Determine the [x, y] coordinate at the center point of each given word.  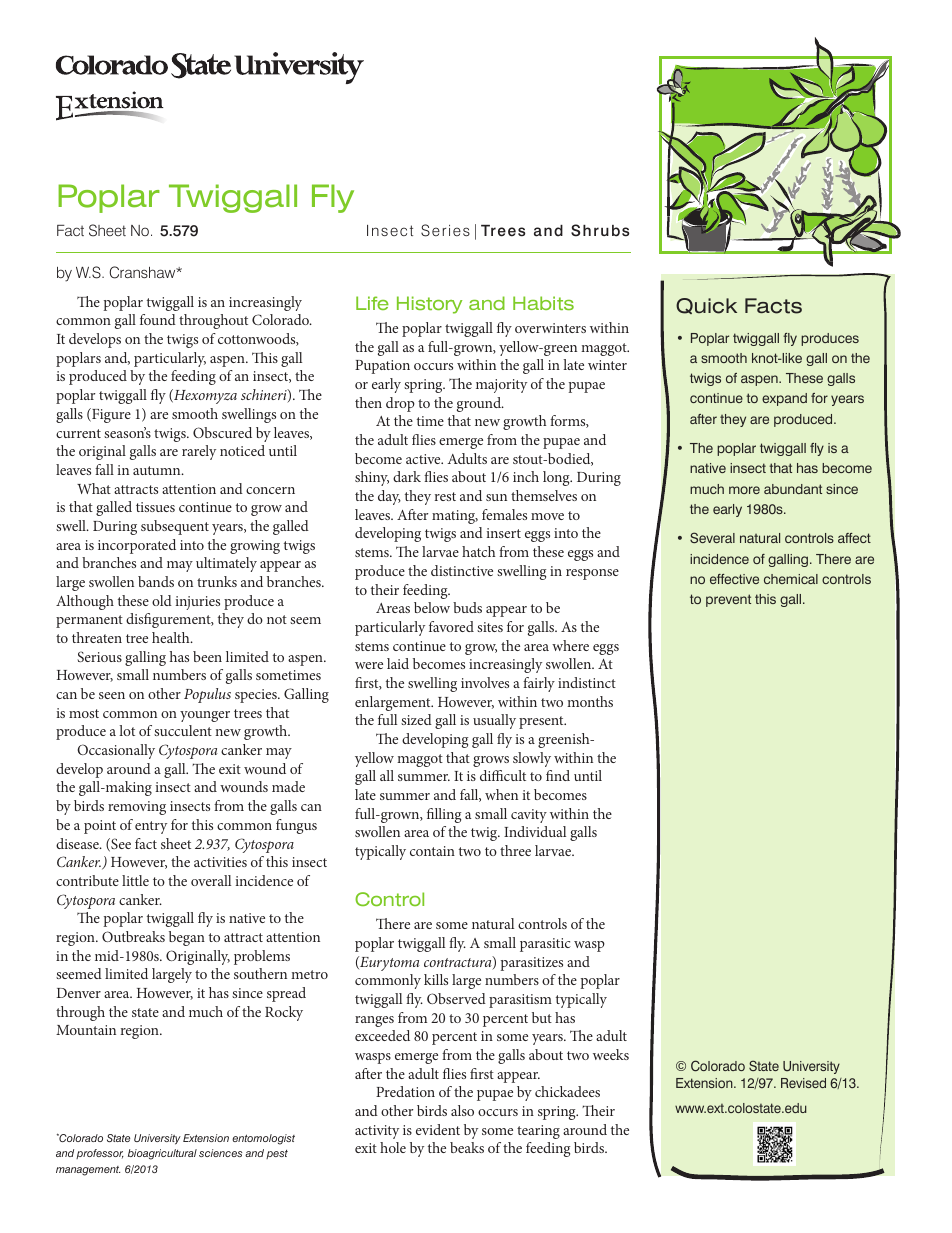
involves [485, 682]
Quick [706, 306]
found [158, 319]
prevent [728, 600]
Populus [207, 695]
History [429, 305]
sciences [220, 1153]
